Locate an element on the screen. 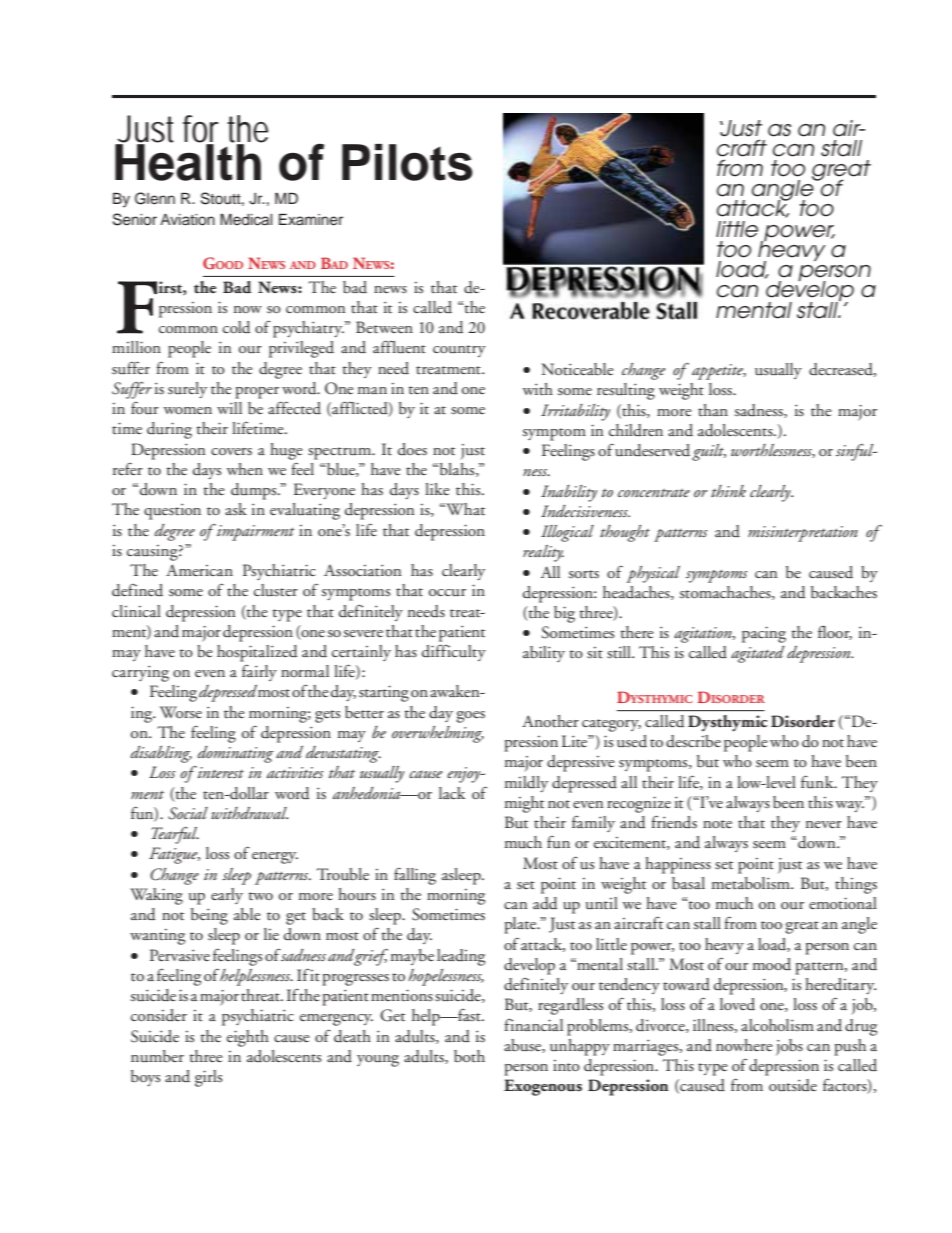 This screenshot has height=1233, width=952. Health is located at coordinates (189, 161).
